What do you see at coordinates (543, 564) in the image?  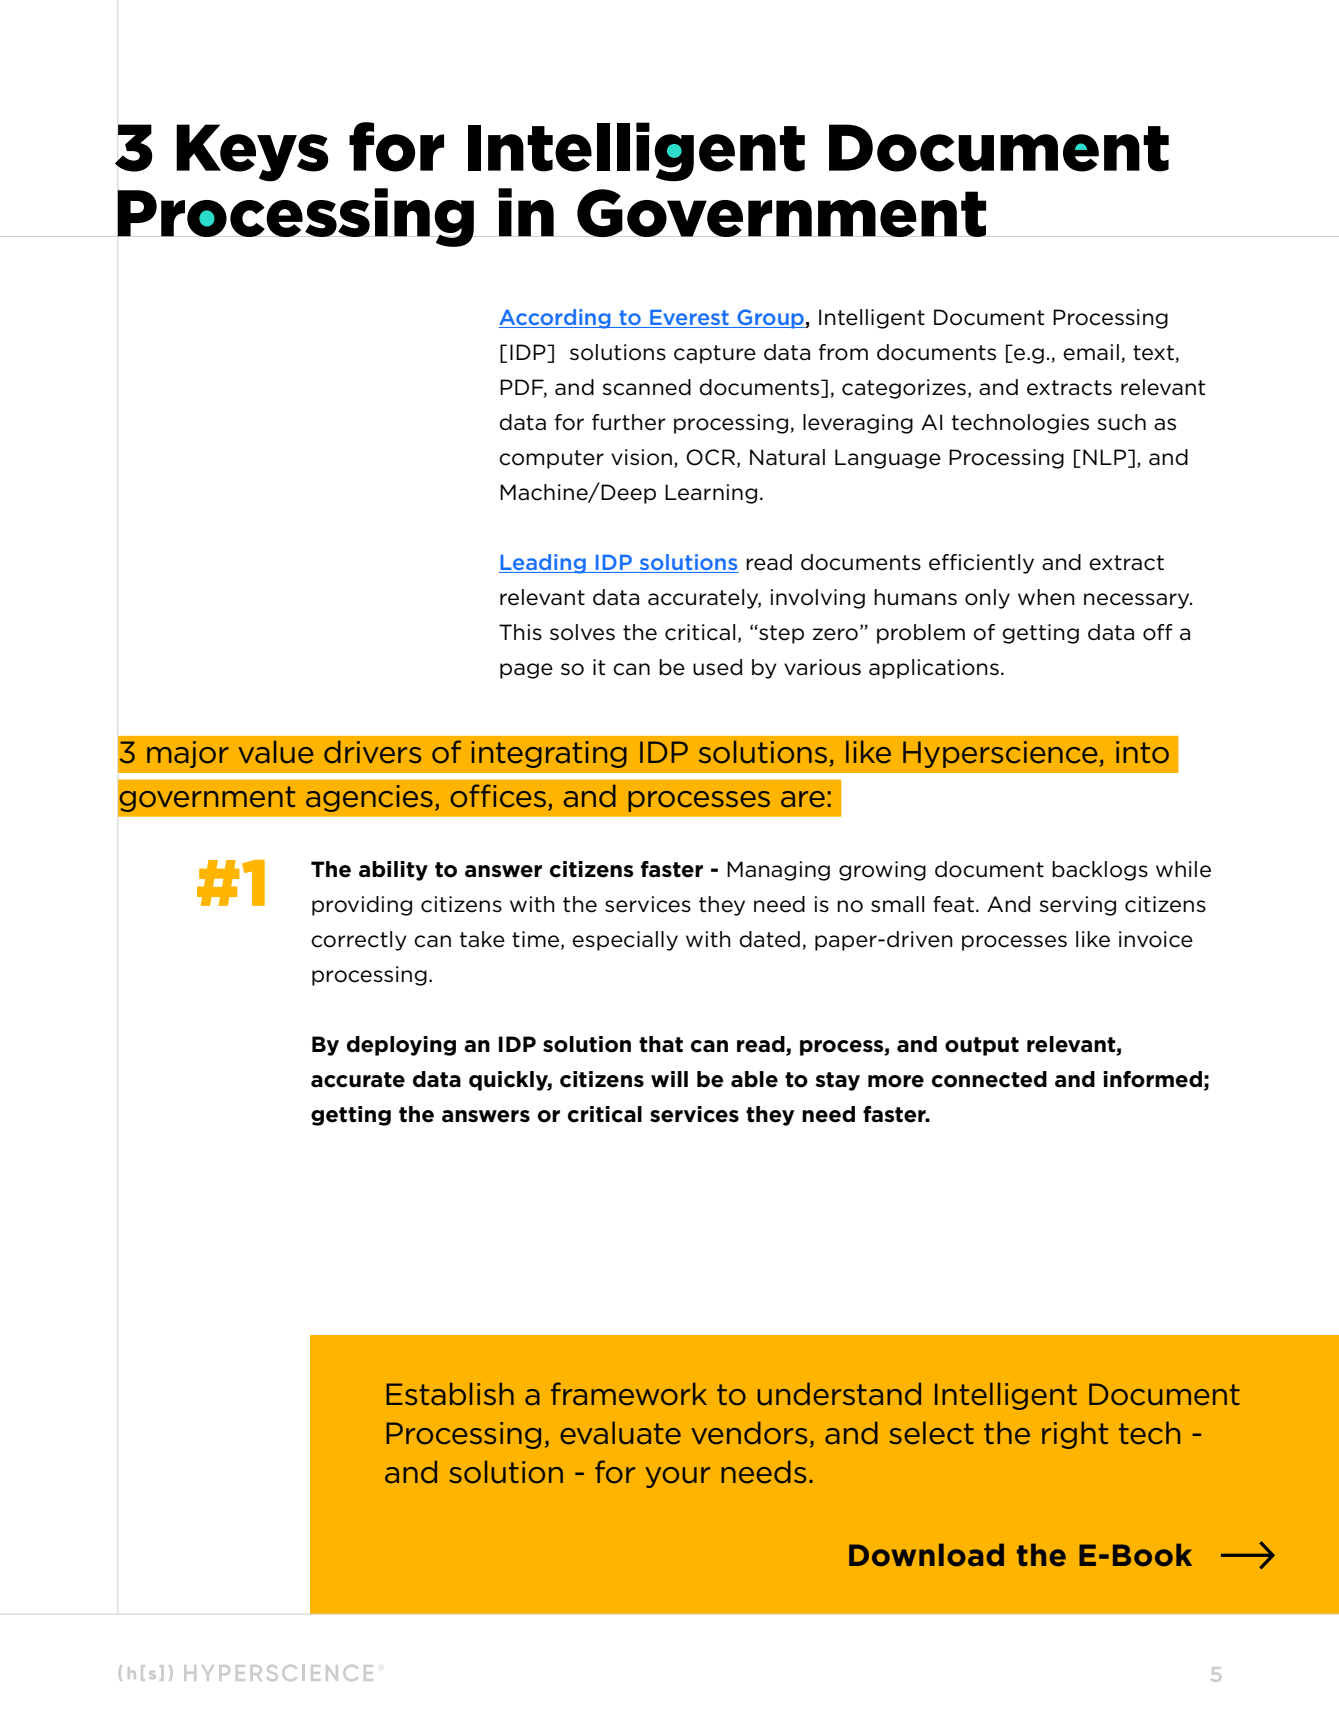 I see `Leading` at bounding box center [543, 564].
